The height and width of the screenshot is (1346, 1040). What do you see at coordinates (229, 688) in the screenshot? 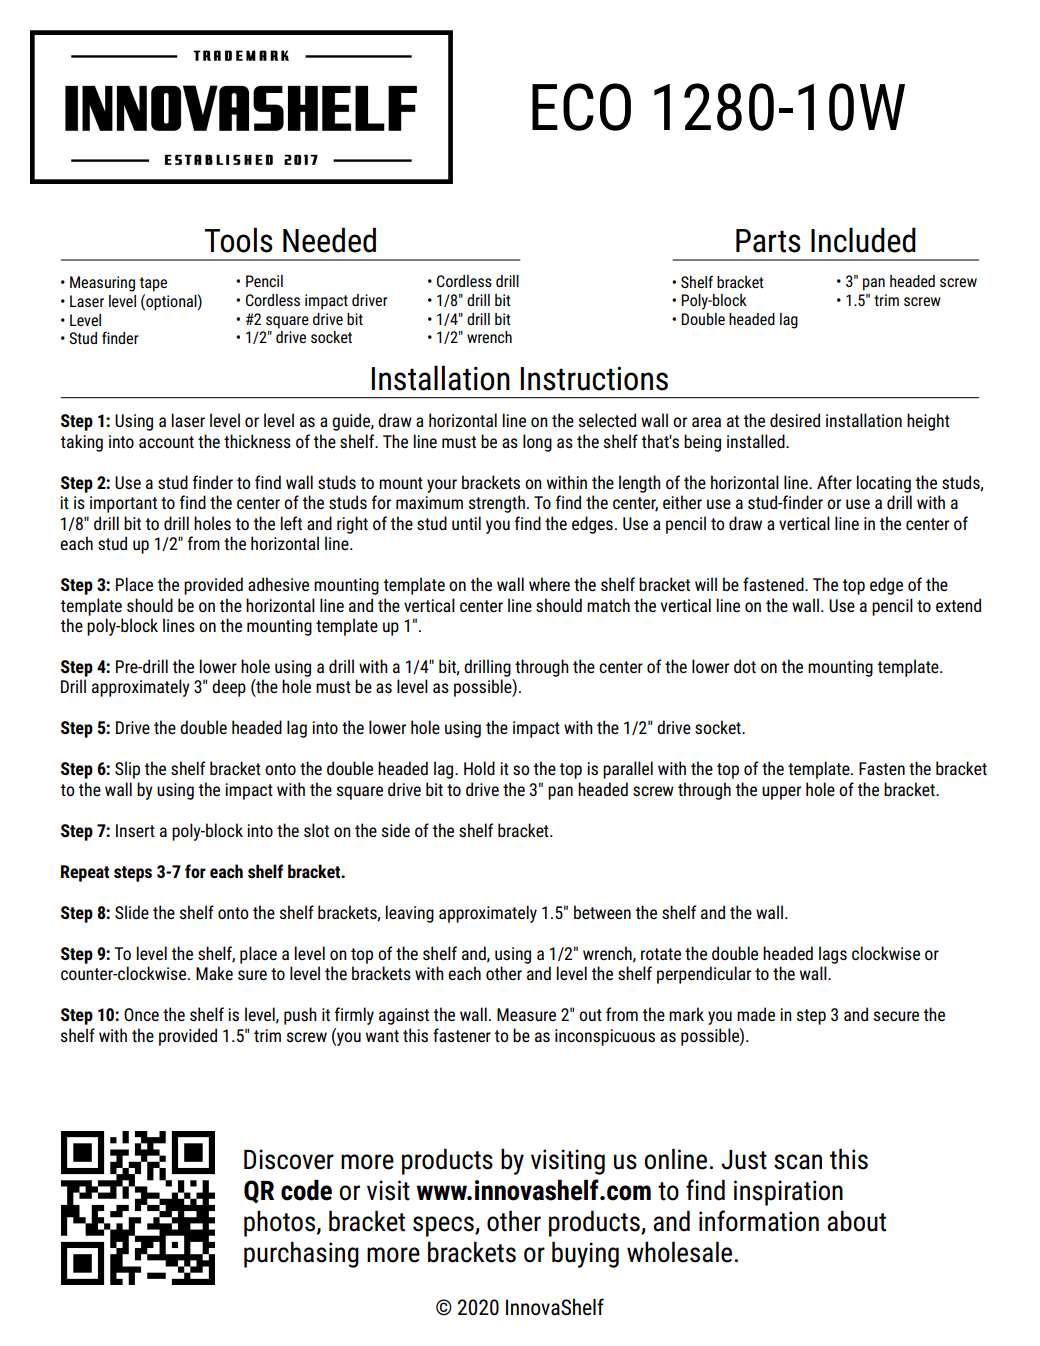
I see `deep` at bounding box center [229, 688].
